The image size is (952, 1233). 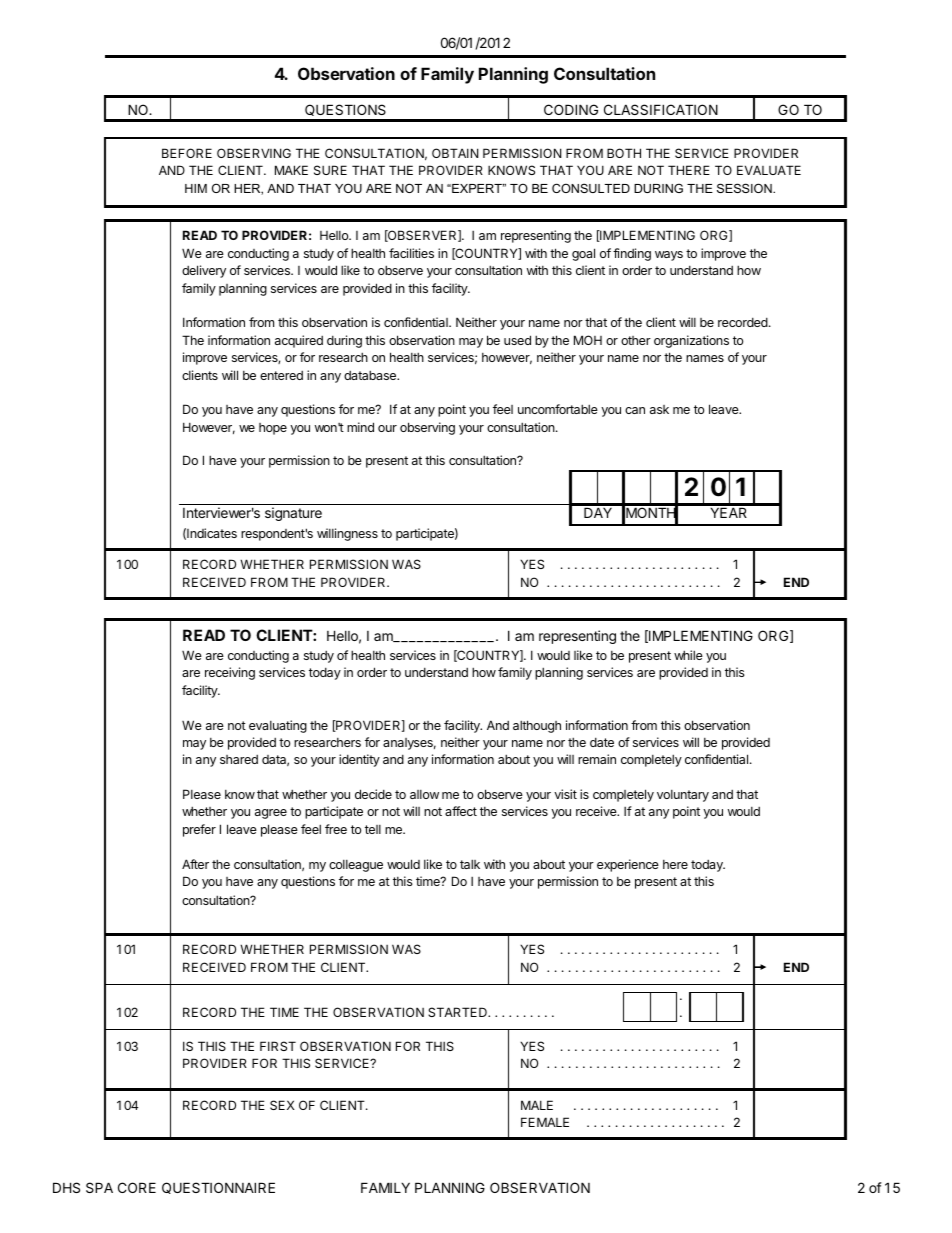 I want to click on while, so click(x=688, y=655).
